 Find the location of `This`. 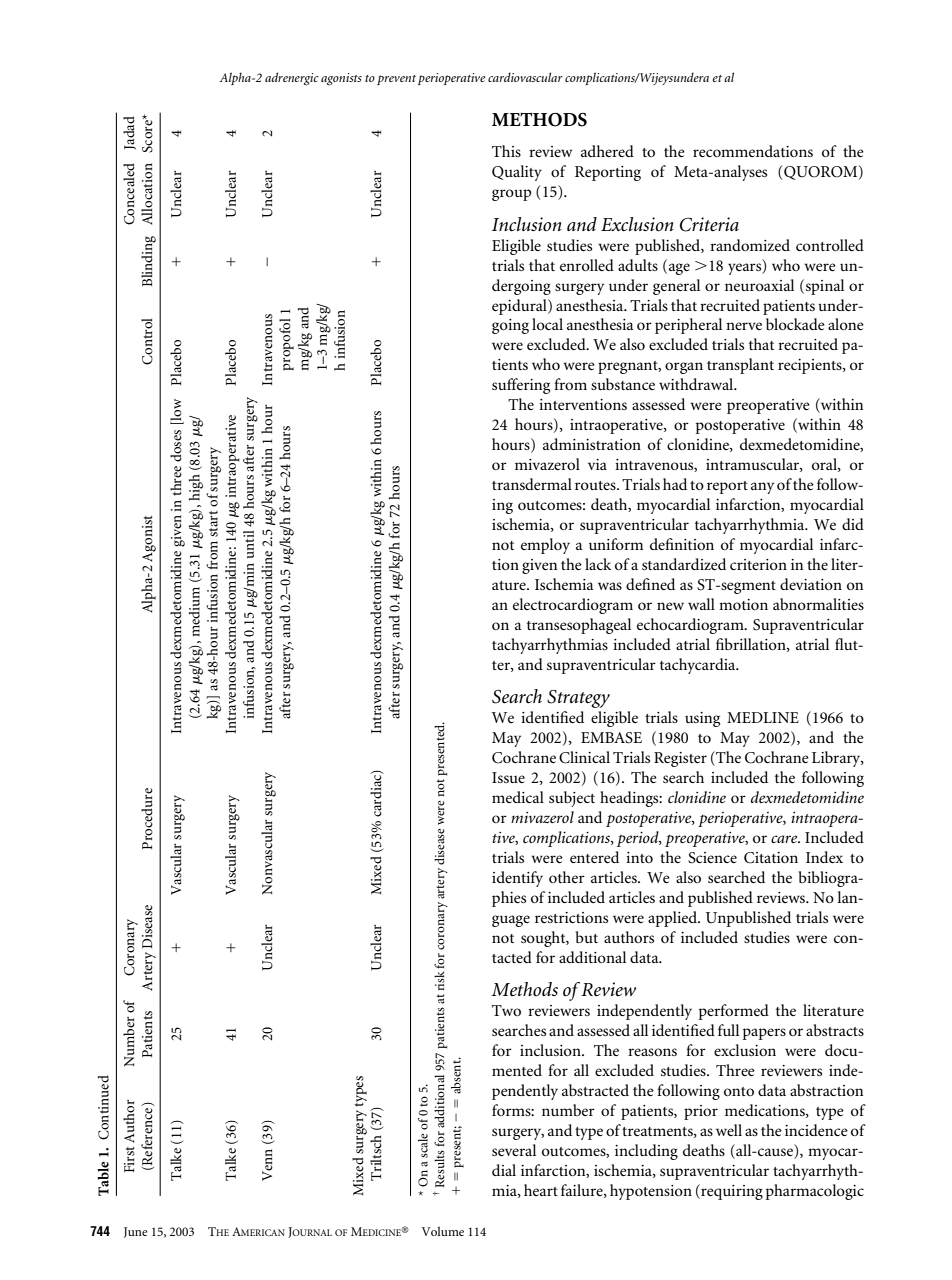

This is located at coordinates (506, 151).
